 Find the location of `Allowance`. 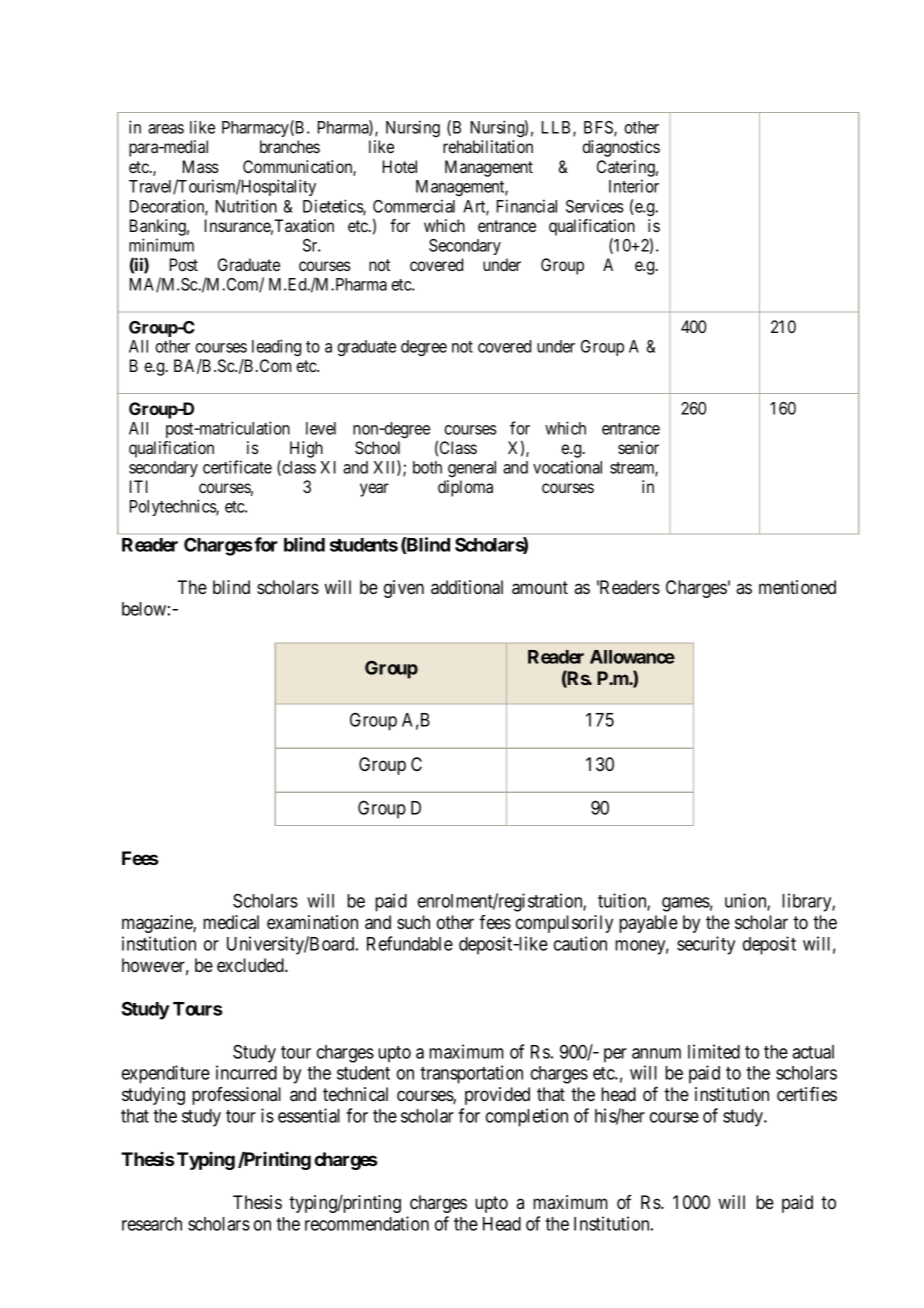

Allowance is located at coordinates (632, 657).
